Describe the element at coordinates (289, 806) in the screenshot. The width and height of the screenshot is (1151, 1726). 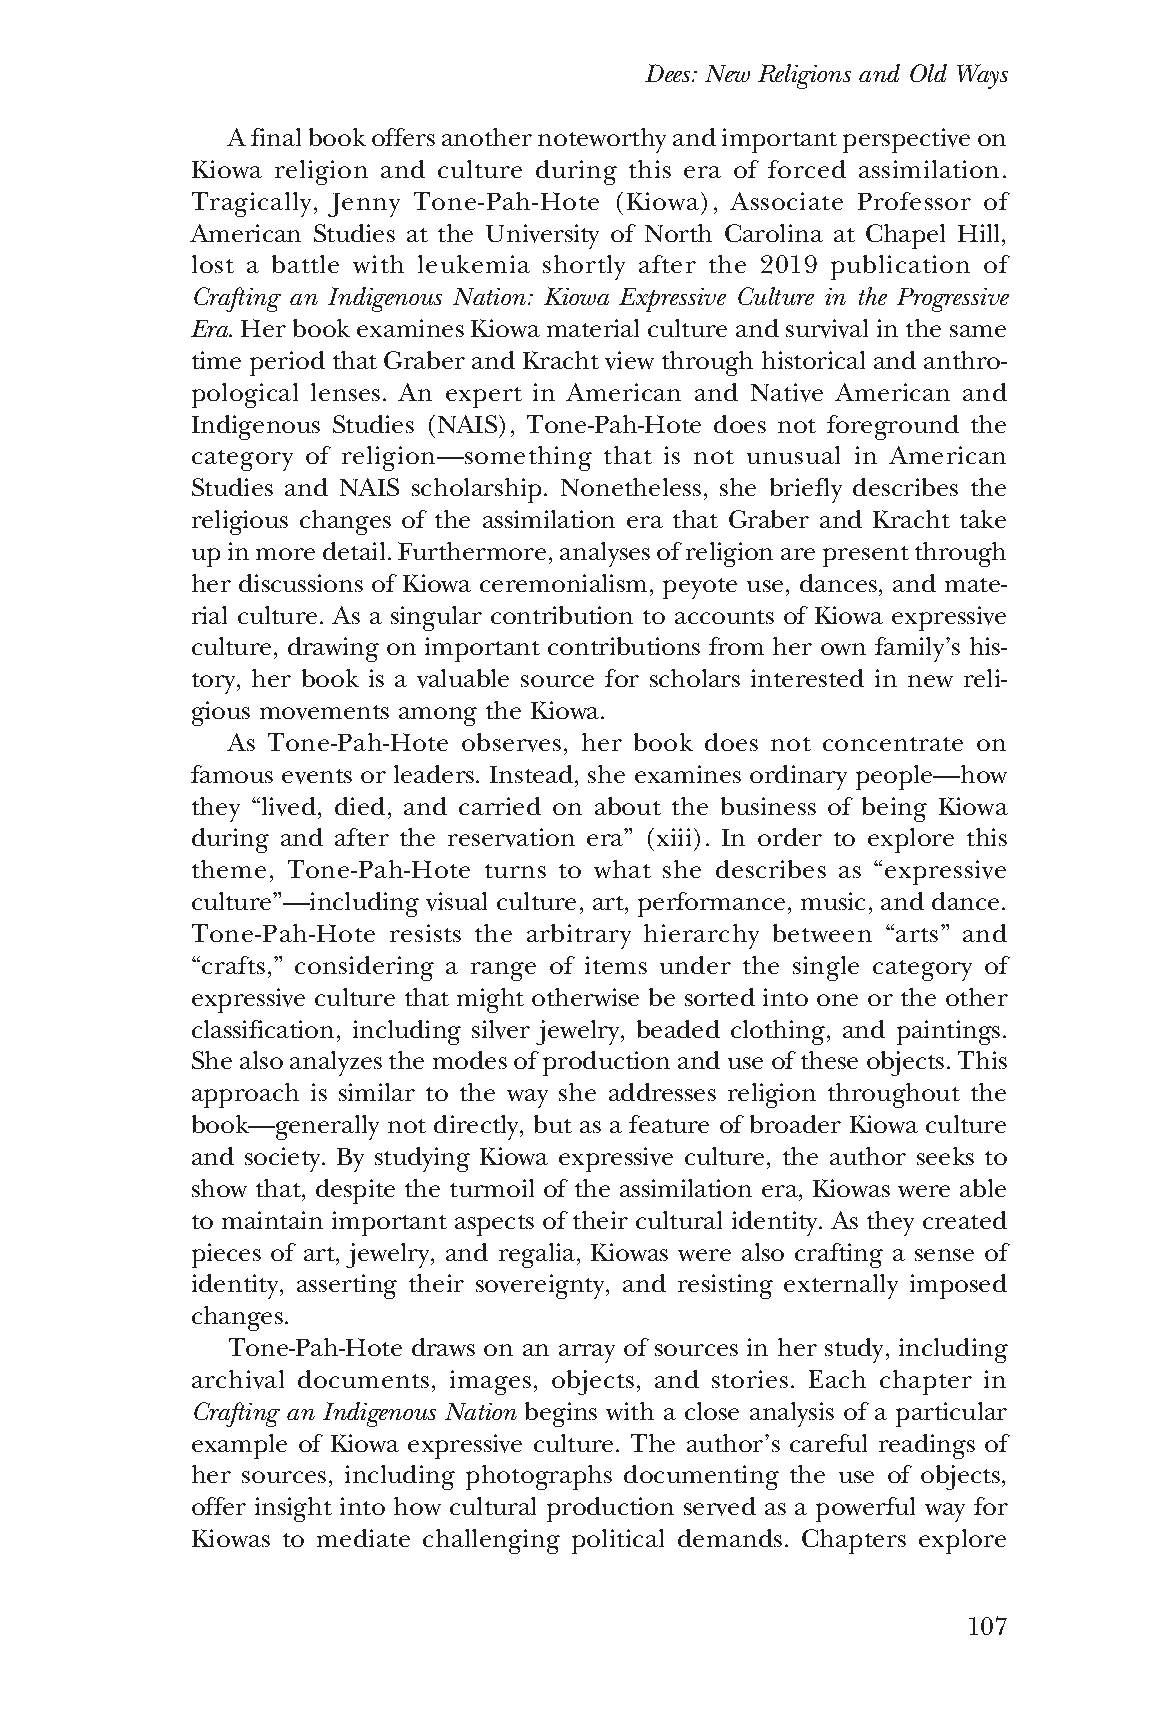
I see `lived` at that location.
